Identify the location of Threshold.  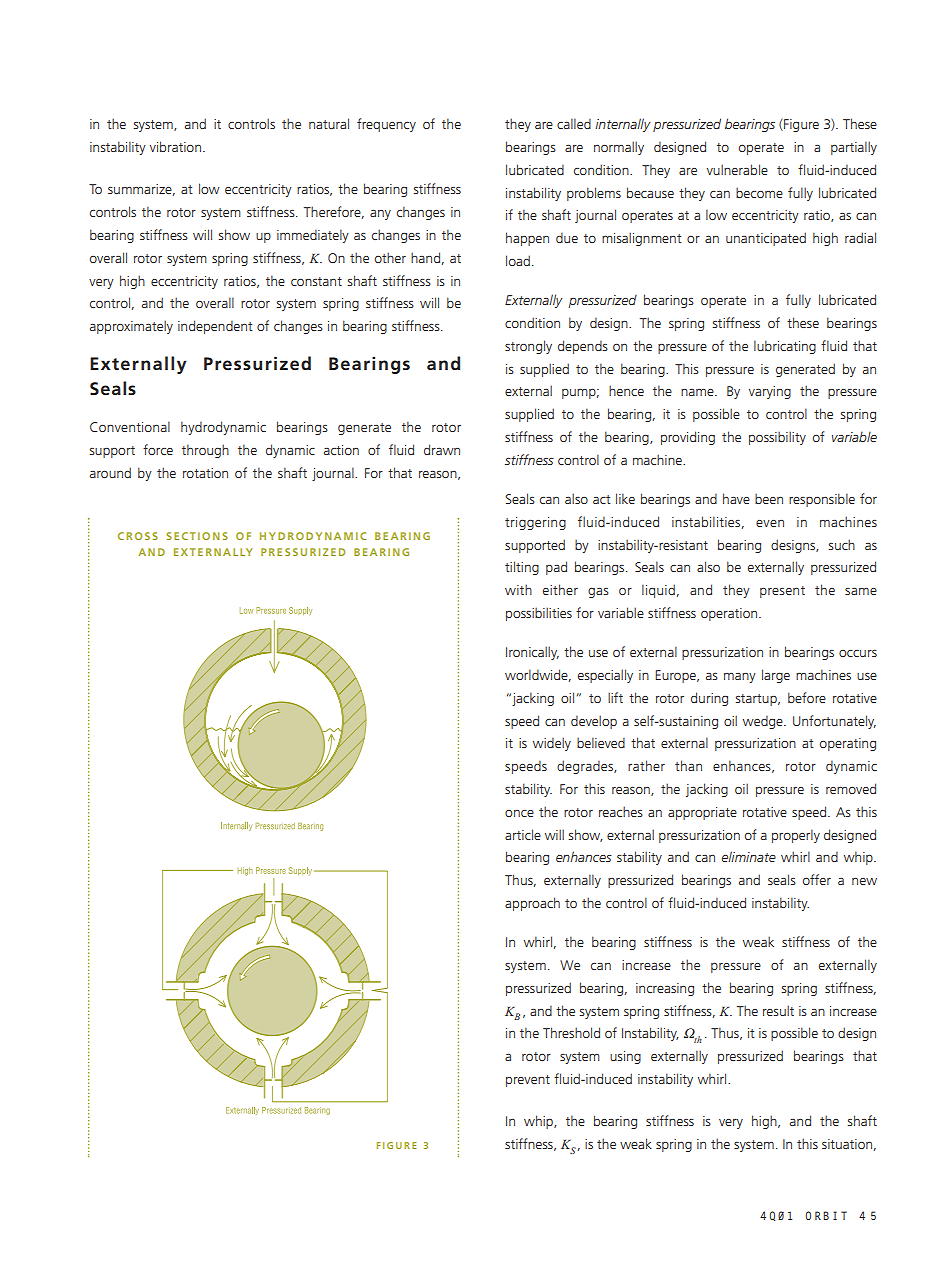
(571, 1032).
